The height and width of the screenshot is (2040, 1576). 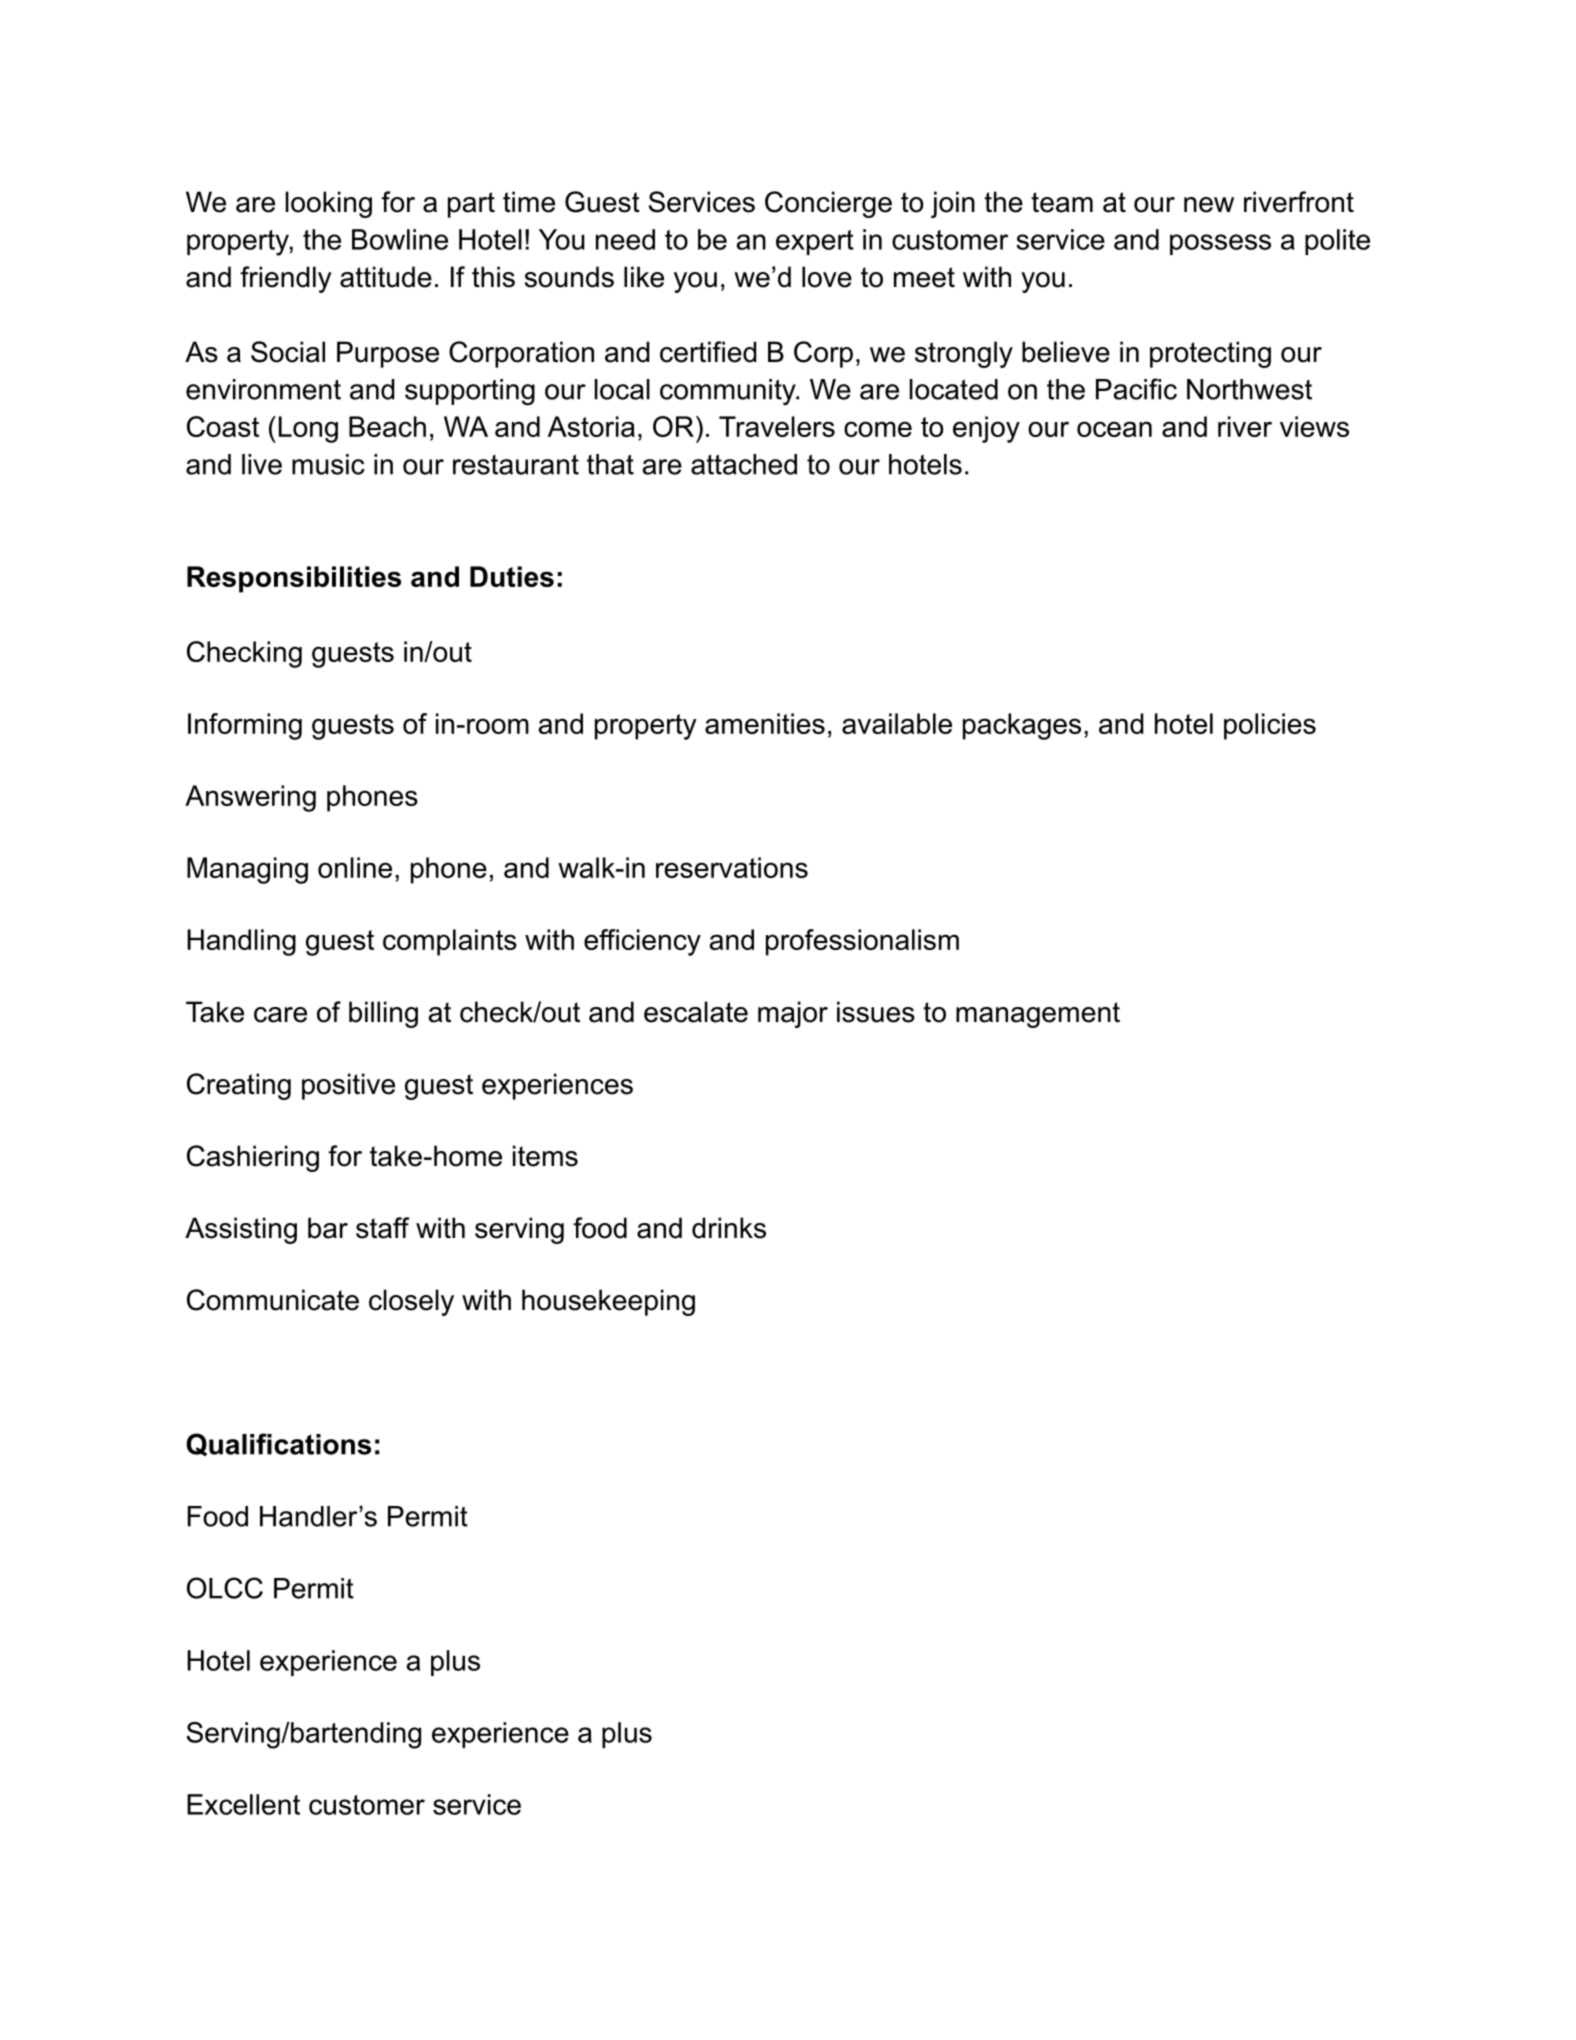 I want to click on Informing, so click(x=245, y=726).
